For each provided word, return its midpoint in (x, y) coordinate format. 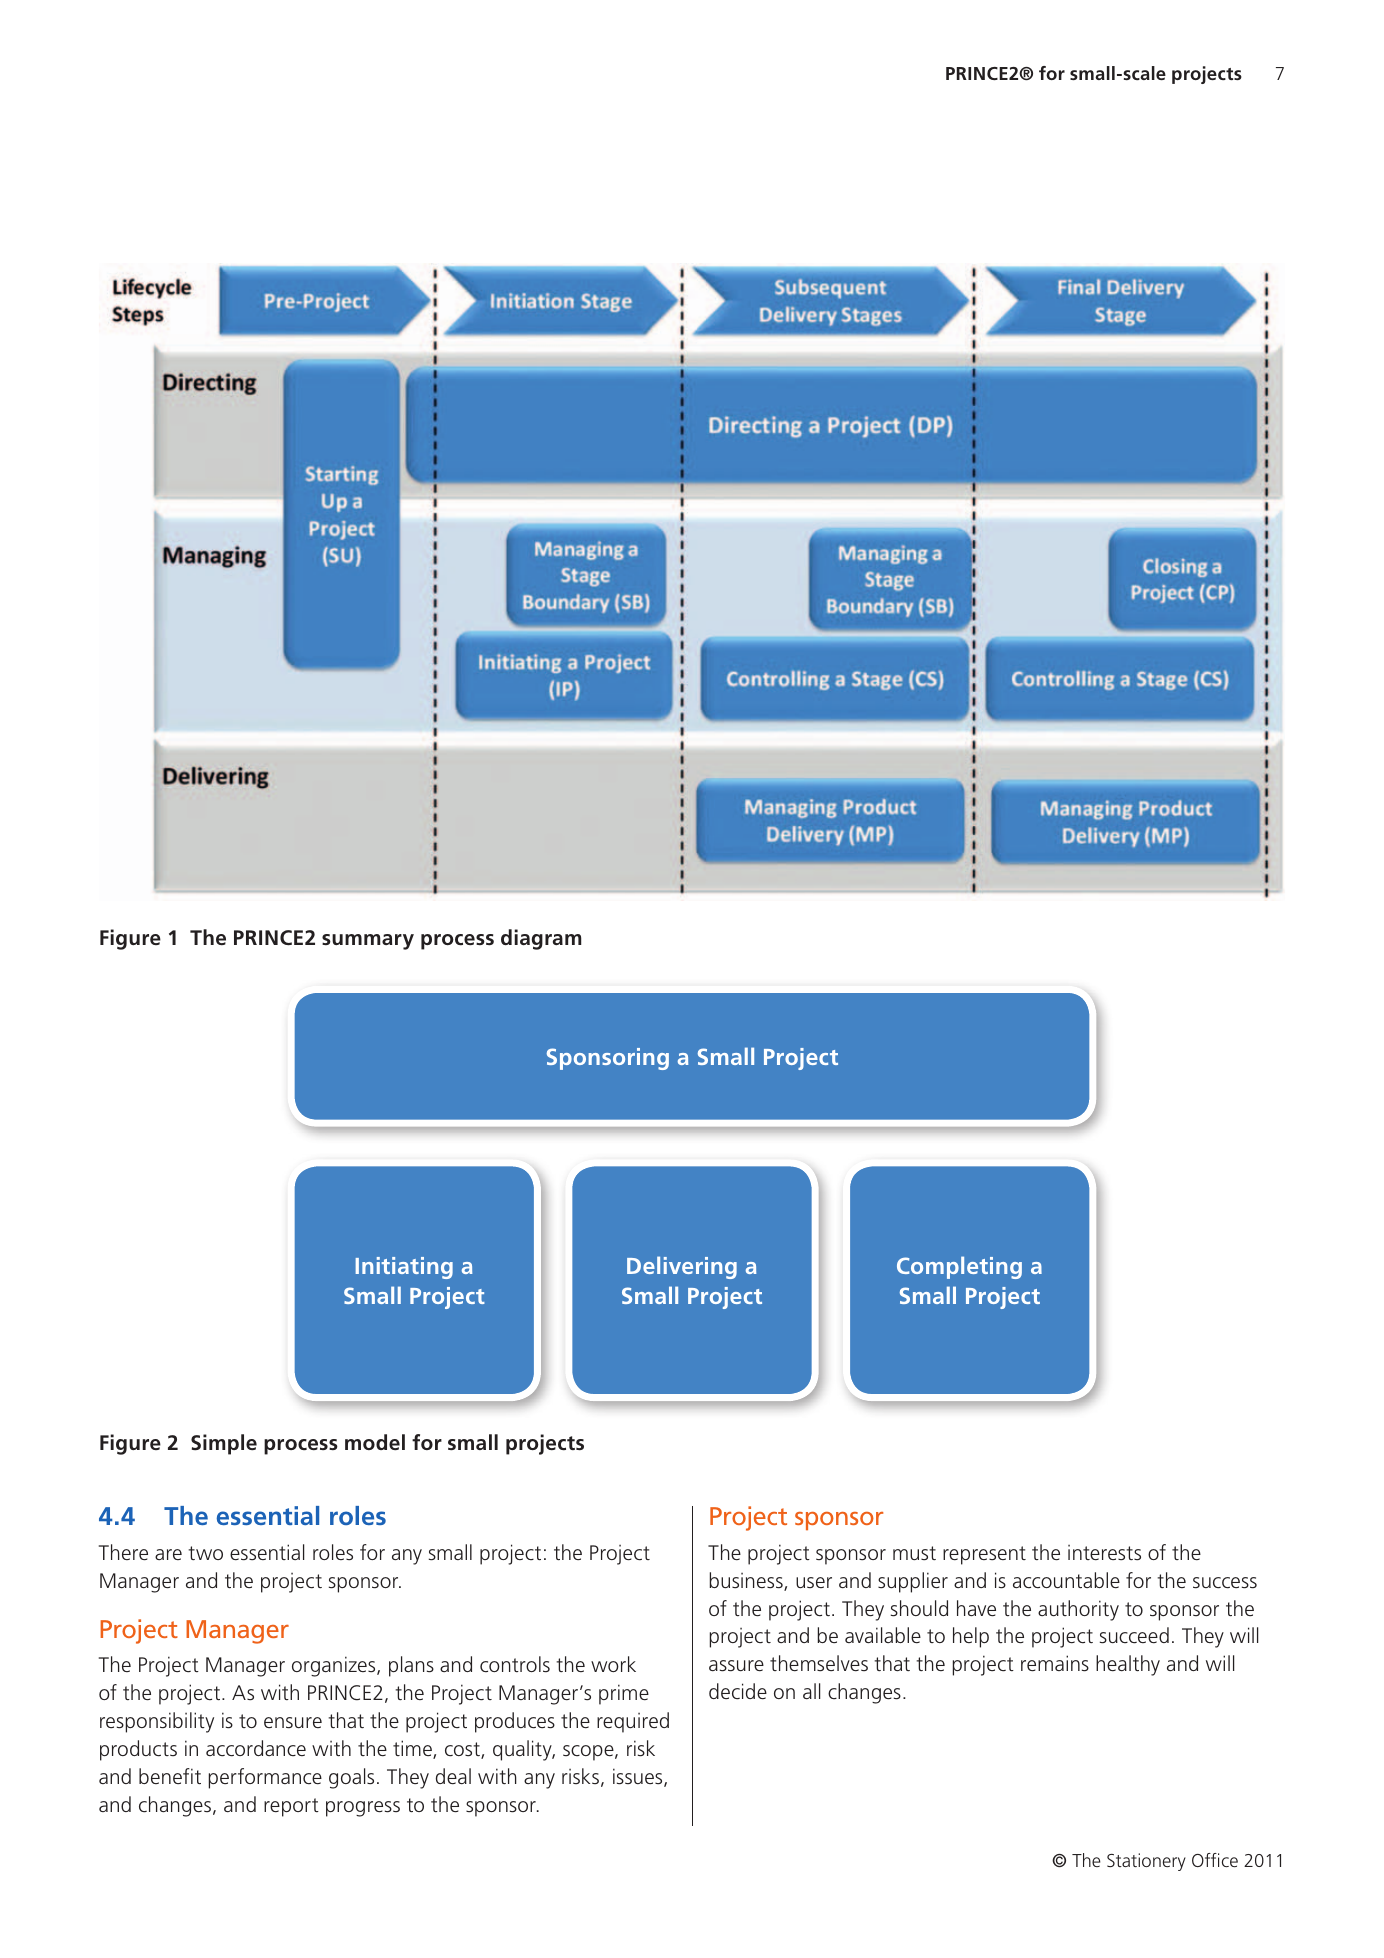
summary (368, 942)
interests (1104, 1553)
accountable (1066, 1580)
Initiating (404, 1268)
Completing (959, 1267)
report (291, 1807)
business (747, 1581)
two (205, 1553)
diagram (541, 939)
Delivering (682, 1267)
